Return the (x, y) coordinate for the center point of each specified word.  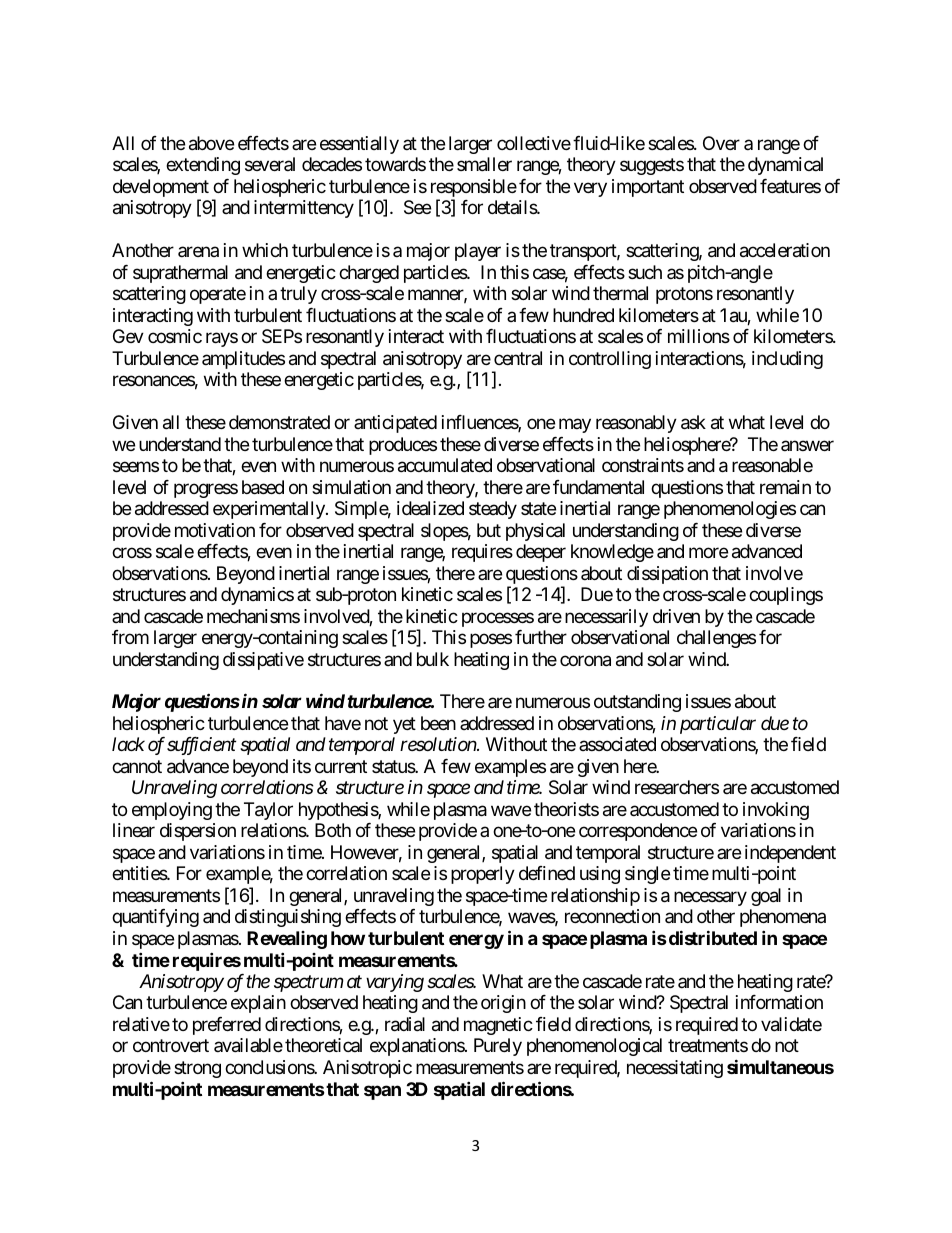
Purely (498, 1047)
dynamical (785, 166)
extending (203, 166)
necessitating (675, 1069)
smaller (484, 164)
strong (197, 1069)
